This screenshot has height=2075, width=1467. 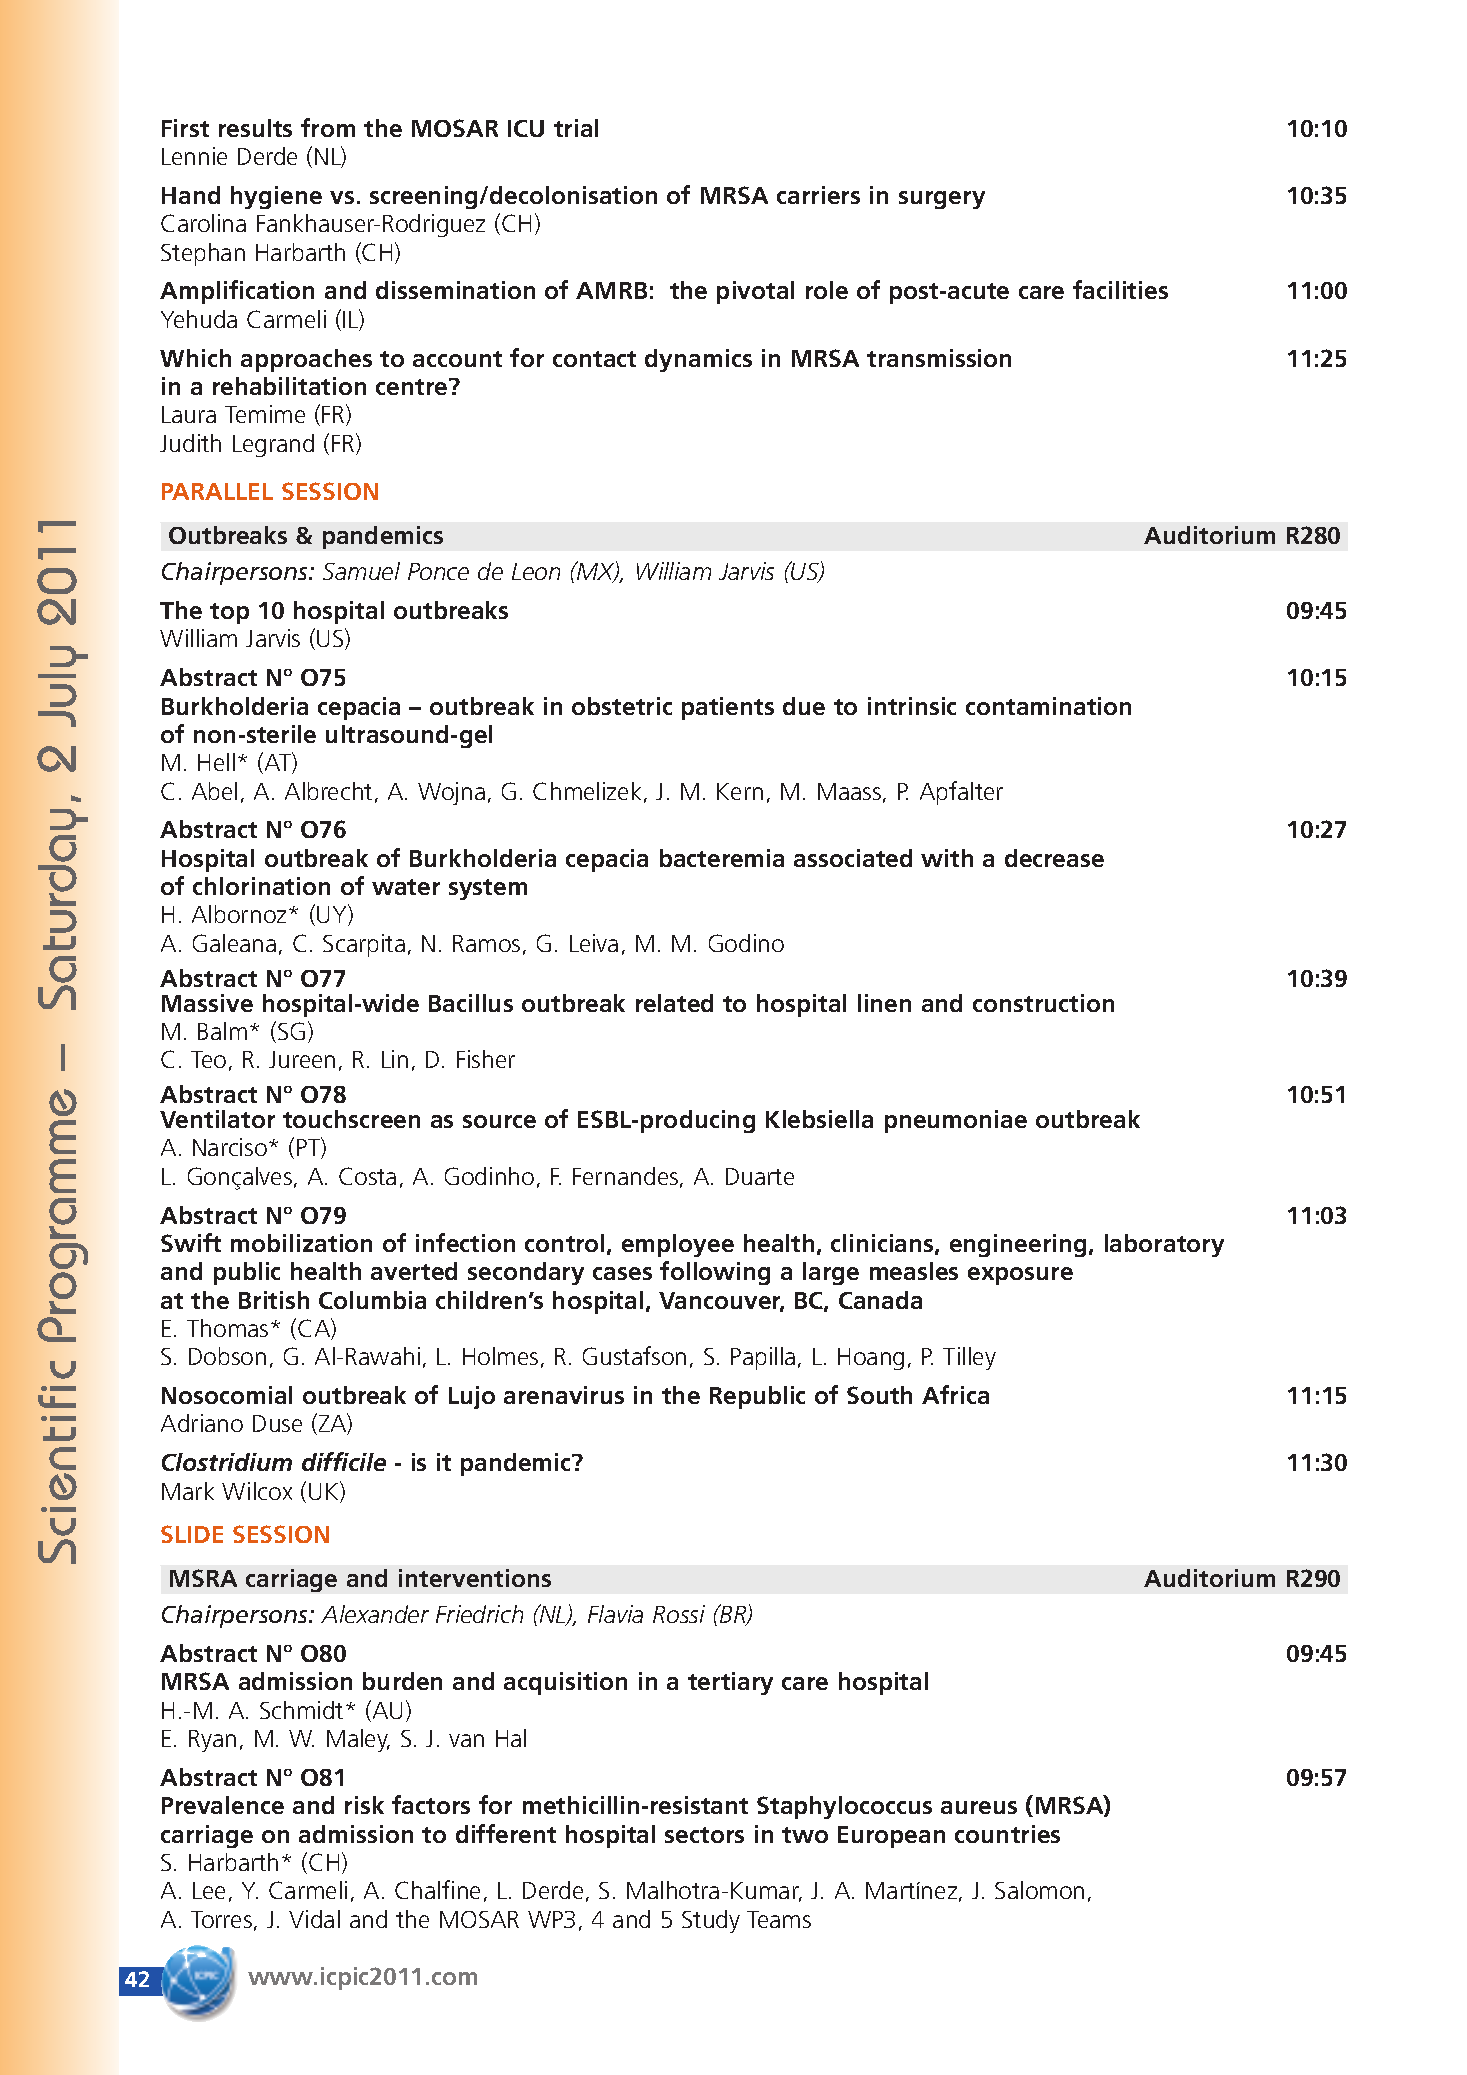 What do you see at coordinates (721, 1302) in the screenshot?
I see `Vancouver` at bounding box center [721, 1302].
